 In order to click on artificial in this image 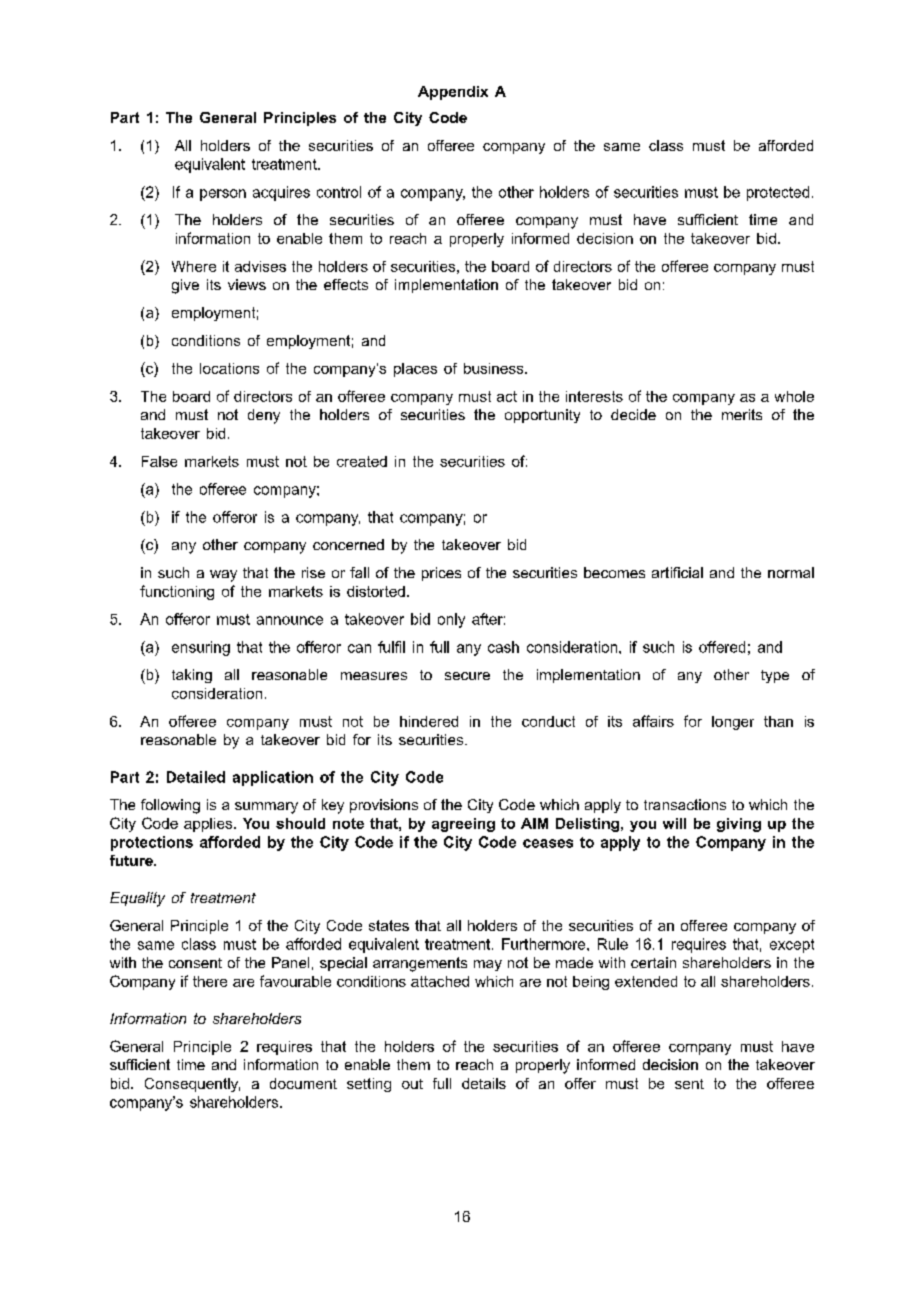, I will do `click(677, 572)`.
